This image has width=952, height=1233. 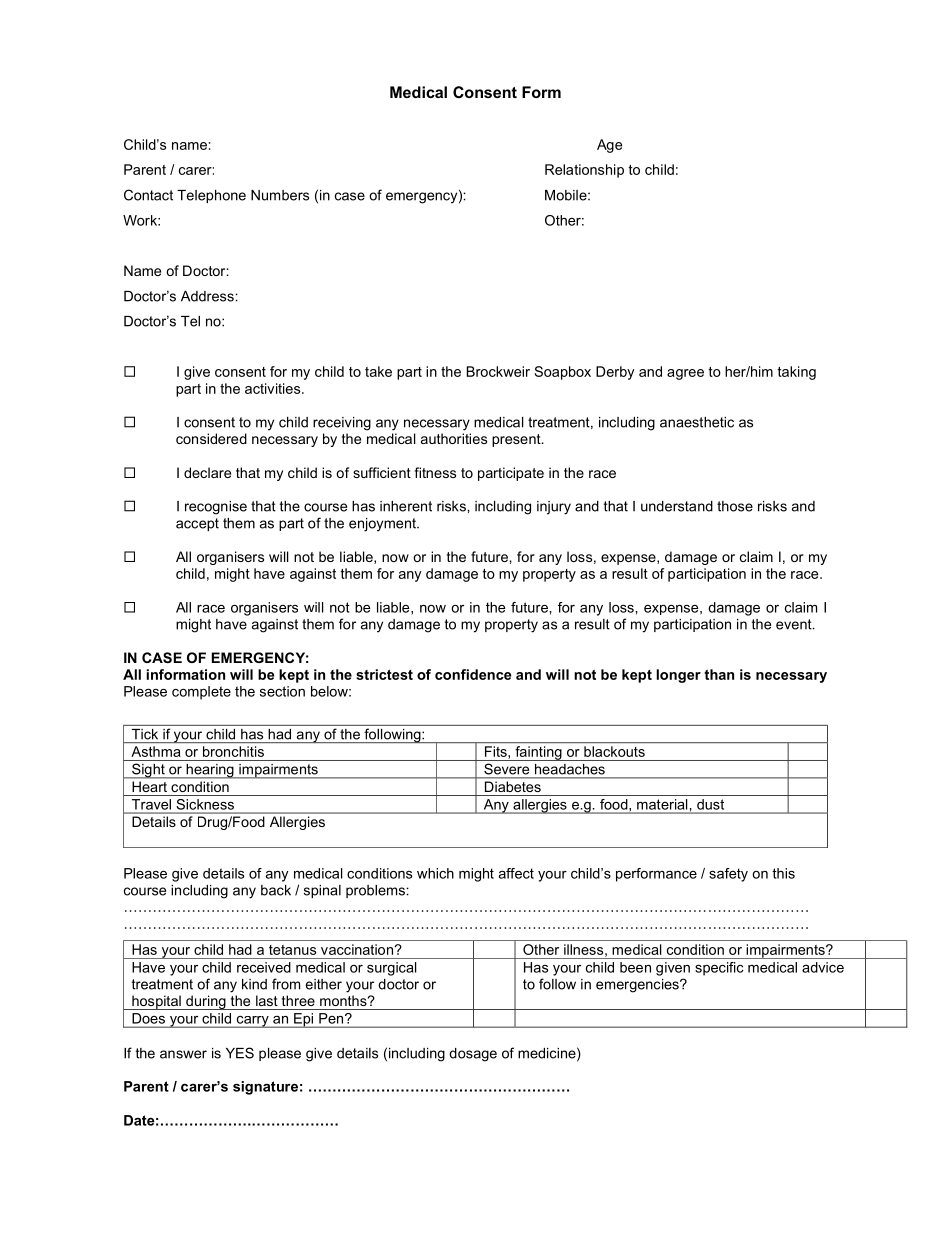 What do you see at coordinates (435, 472) in the image?
I see `fitness` at bounding box center [435, 472].
